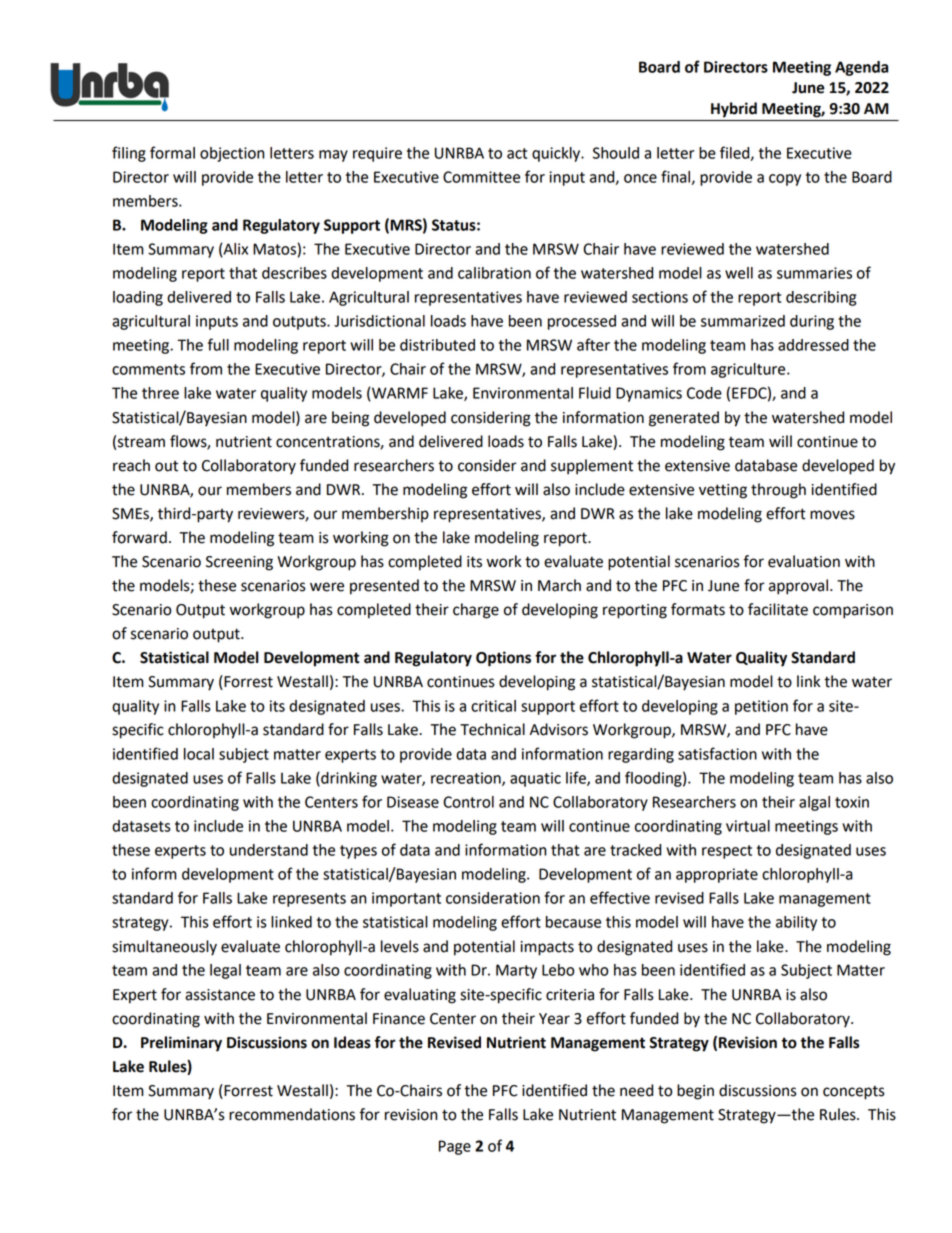 The image size is (952, 1233). I want to click on quickly, so click(557, 154).
